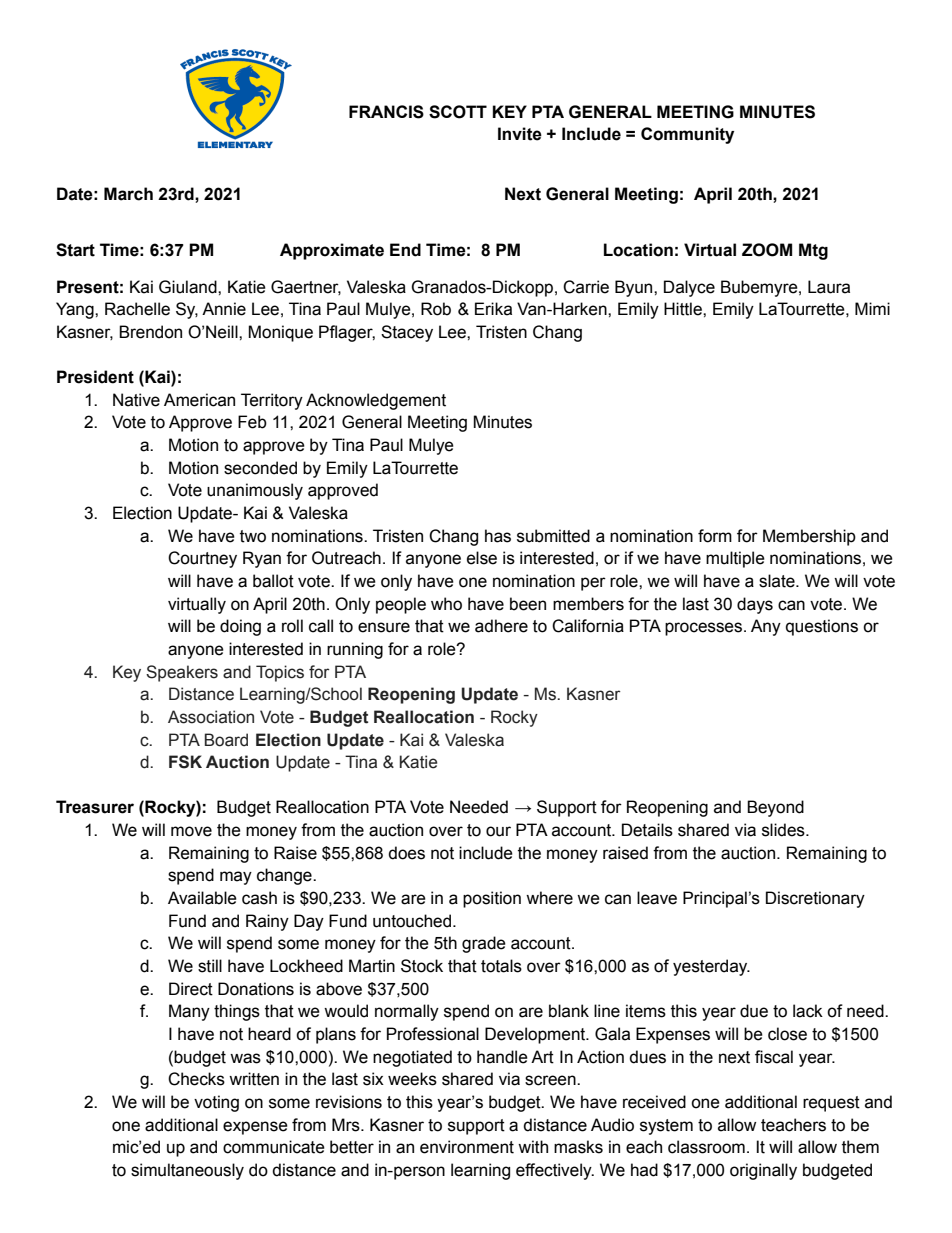  Describe the element at coordinates (715, 536) in the page. I see `form` at that location.
